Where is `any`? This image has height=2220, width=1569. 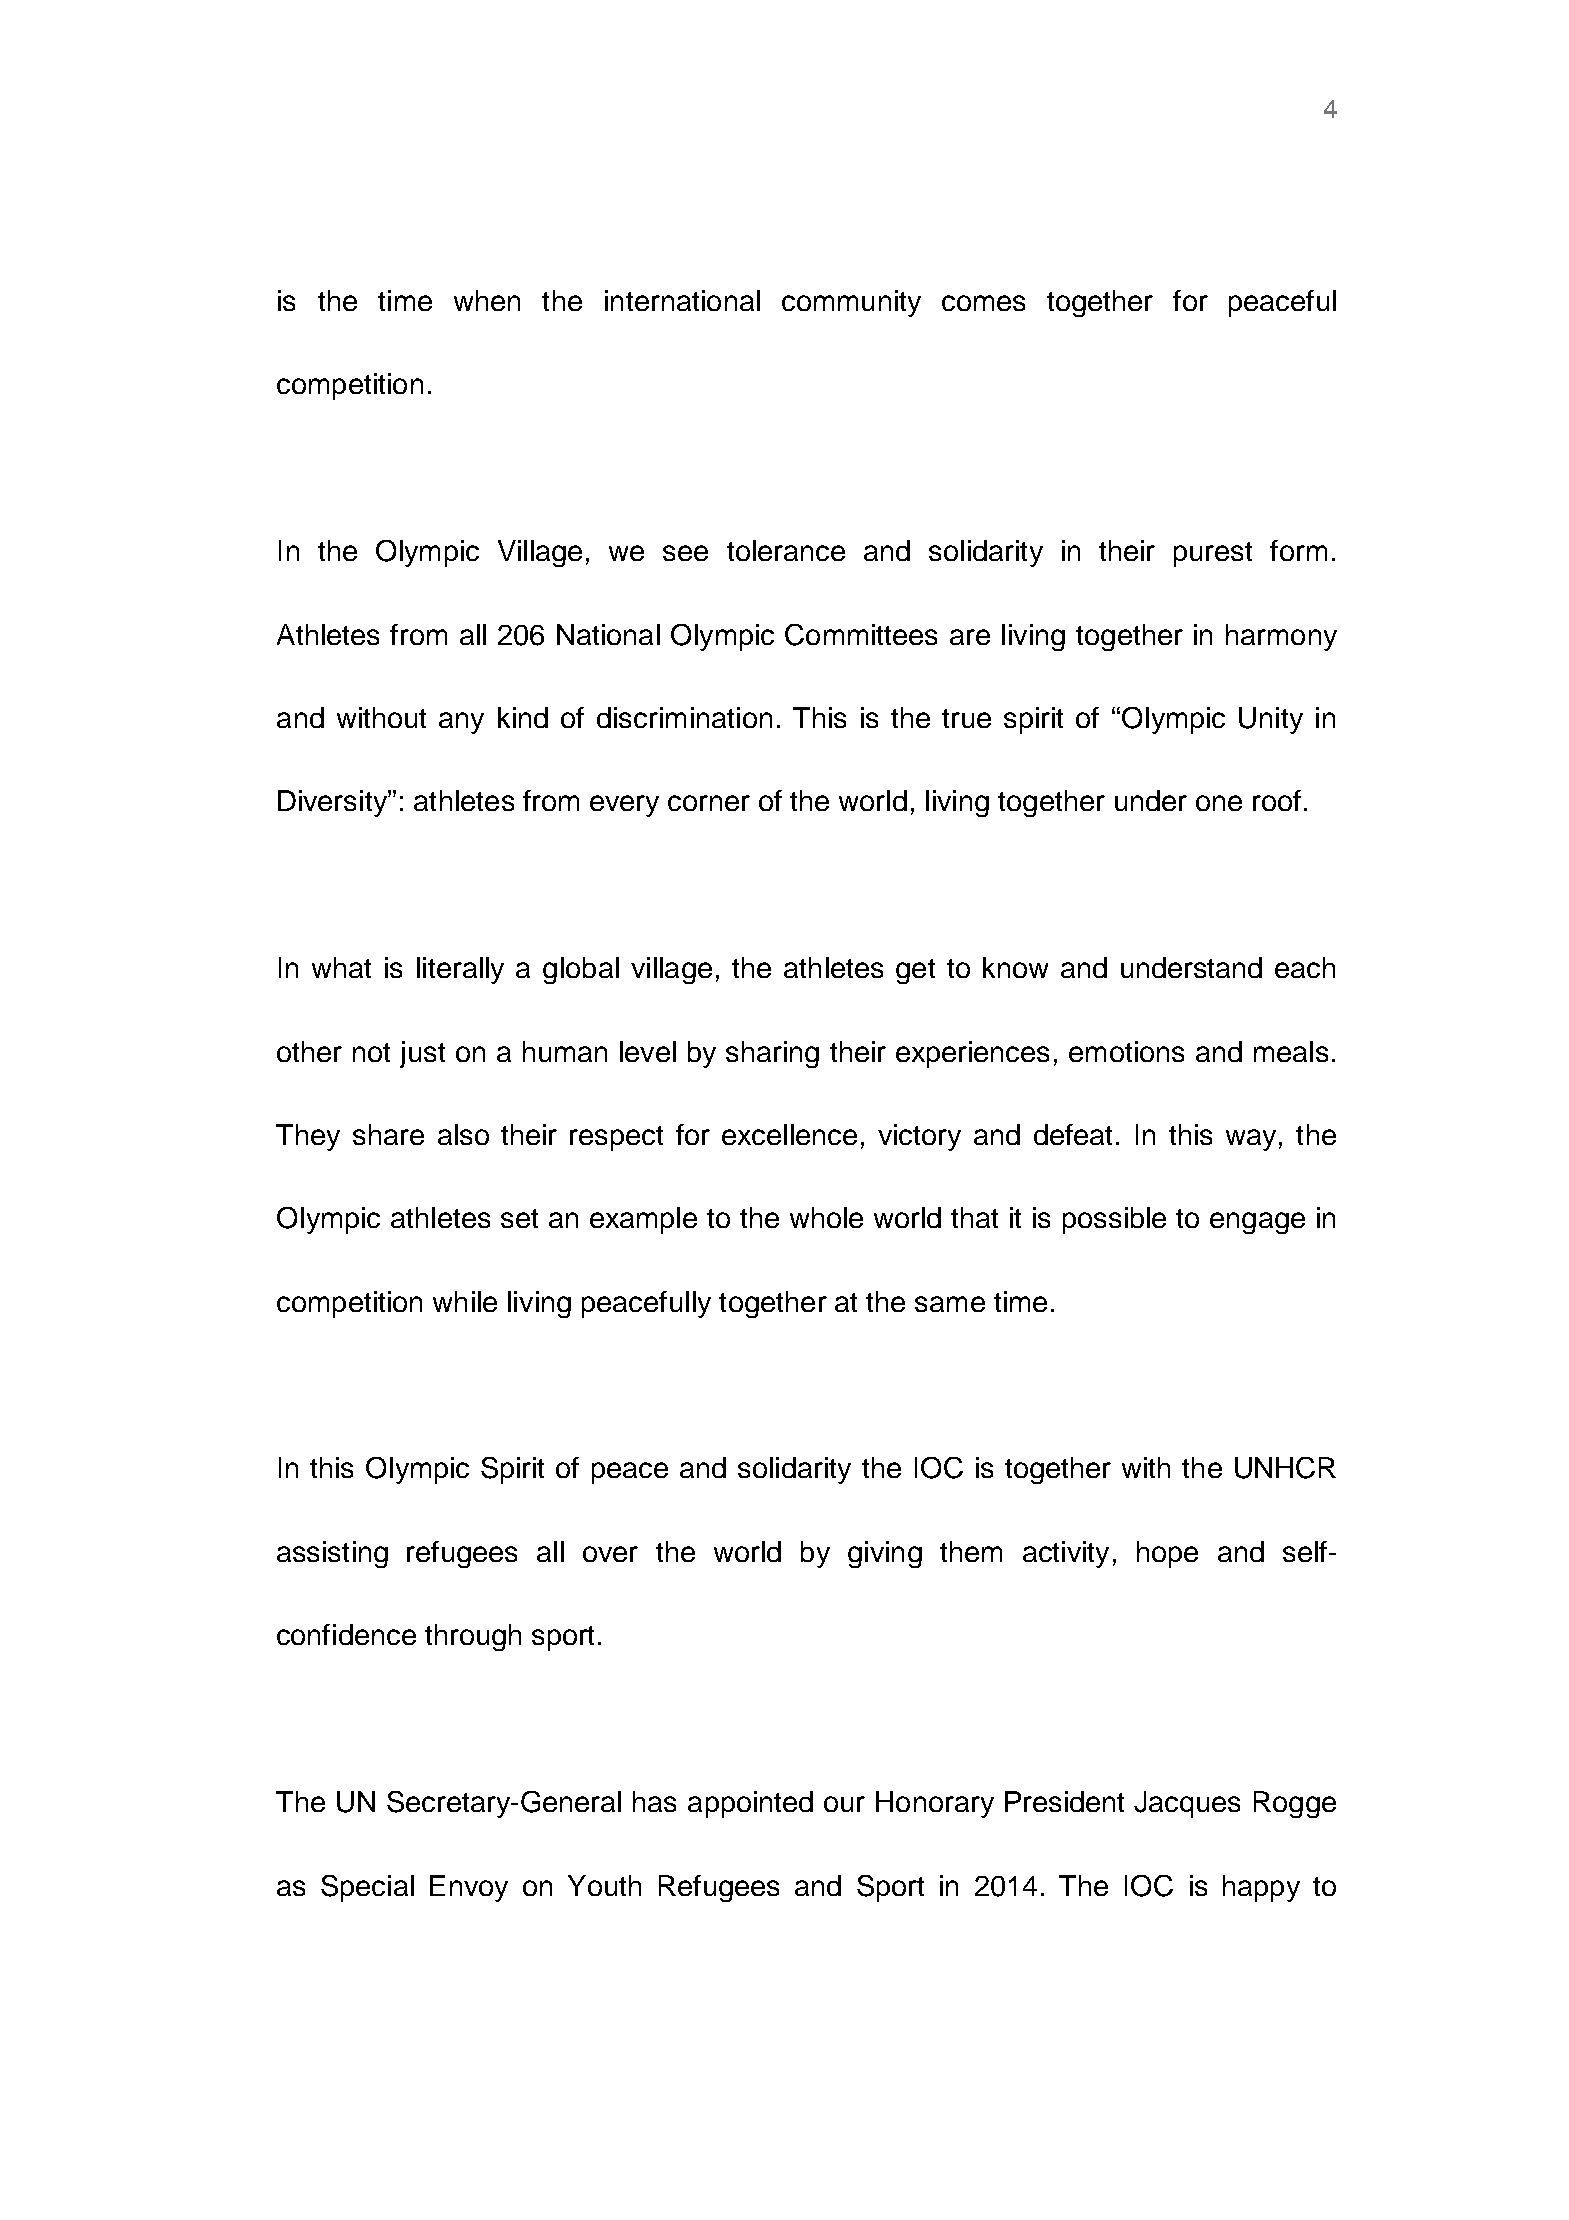 any is located at coordinates (461, 723).
